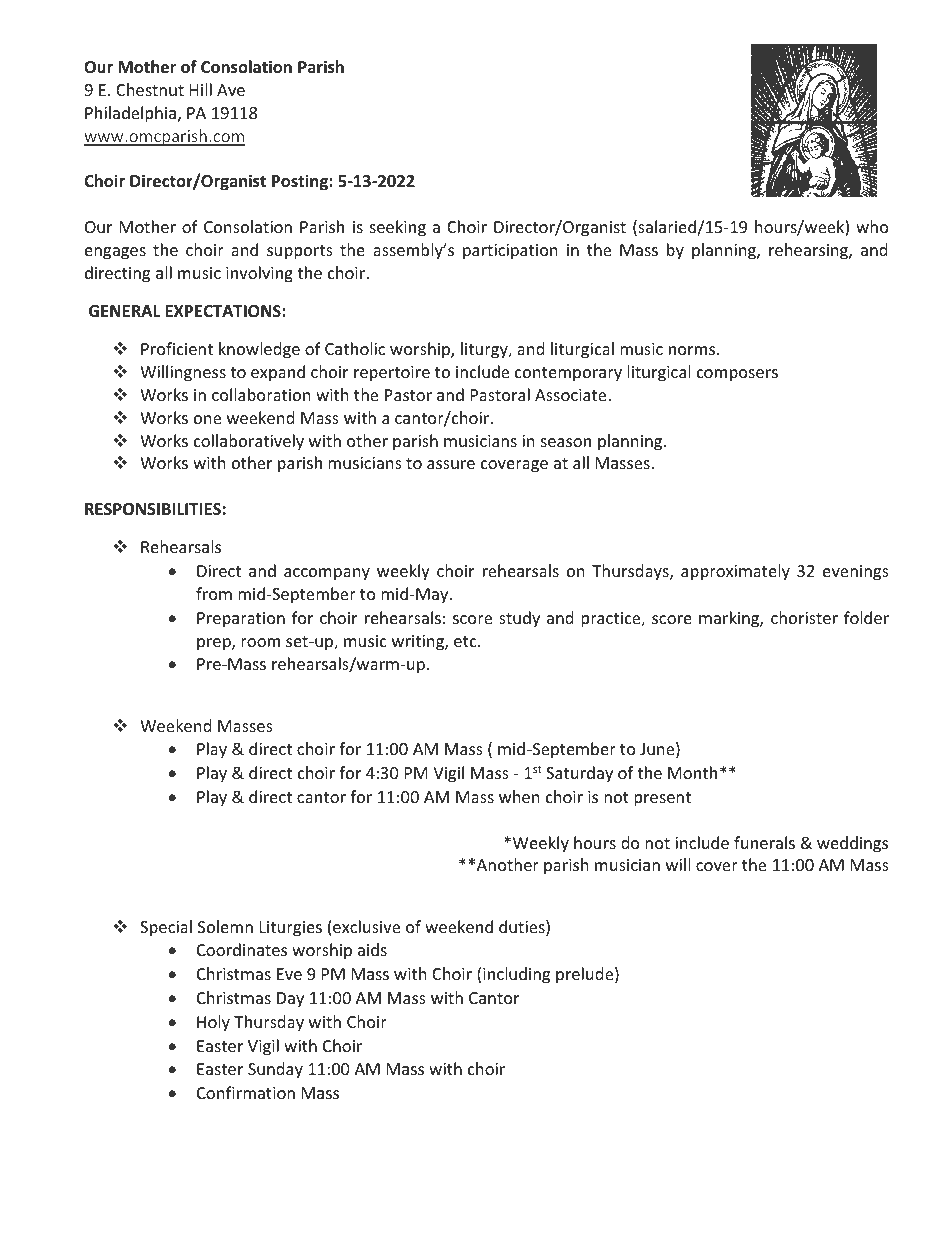 The height and width of the screenshot is (1233, 952). Describe the element at coordinates (804, 617) in the screenshot. I see `chorister` at that location.
